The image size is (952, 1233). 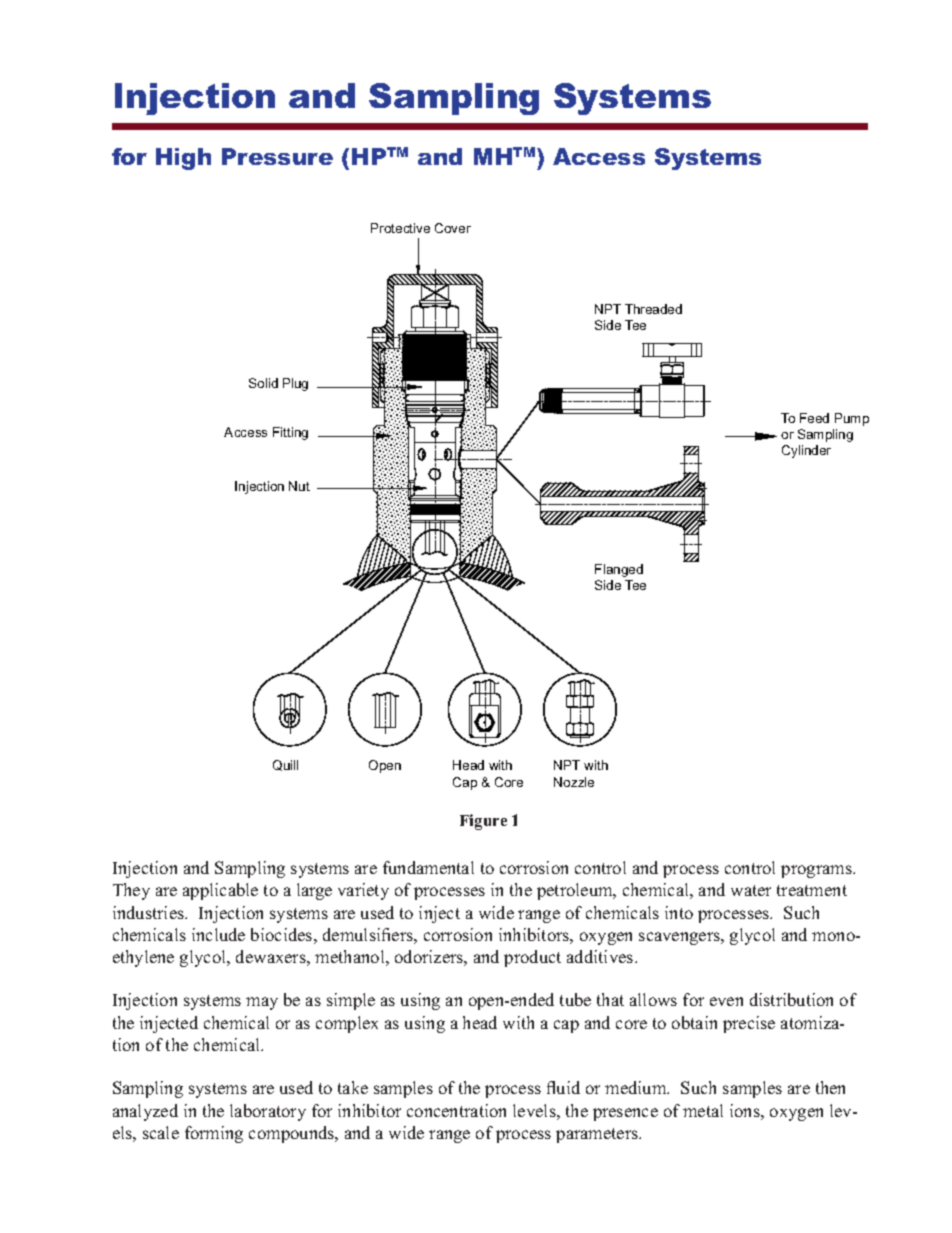 I want to click on include, so click(x=218, y=934).
